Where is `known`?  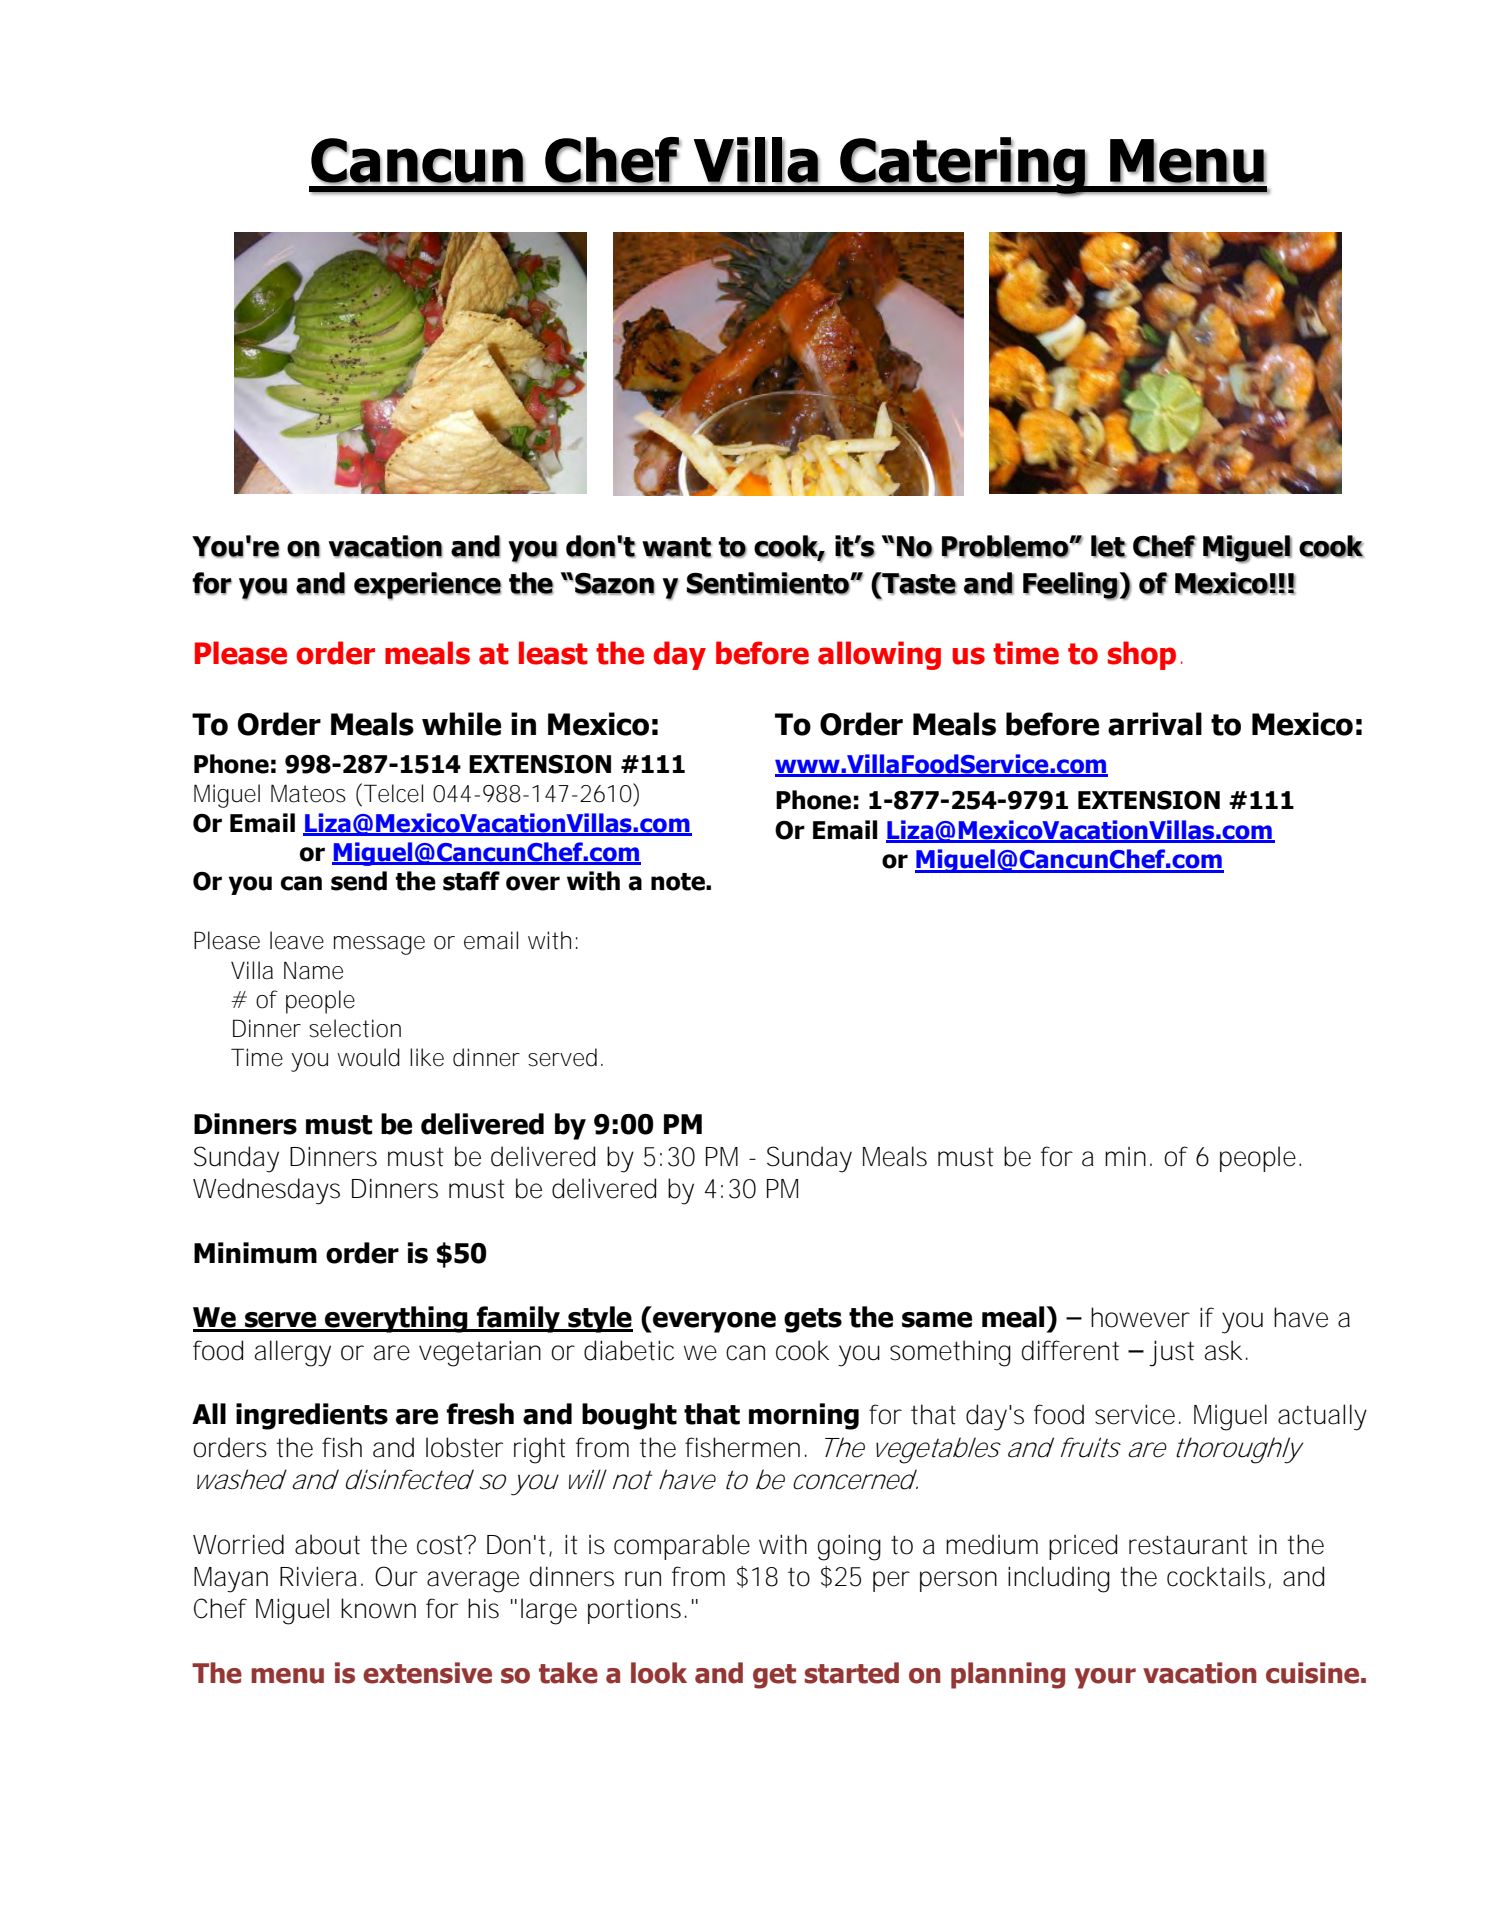 known is located at coordinates (378, 1608).
